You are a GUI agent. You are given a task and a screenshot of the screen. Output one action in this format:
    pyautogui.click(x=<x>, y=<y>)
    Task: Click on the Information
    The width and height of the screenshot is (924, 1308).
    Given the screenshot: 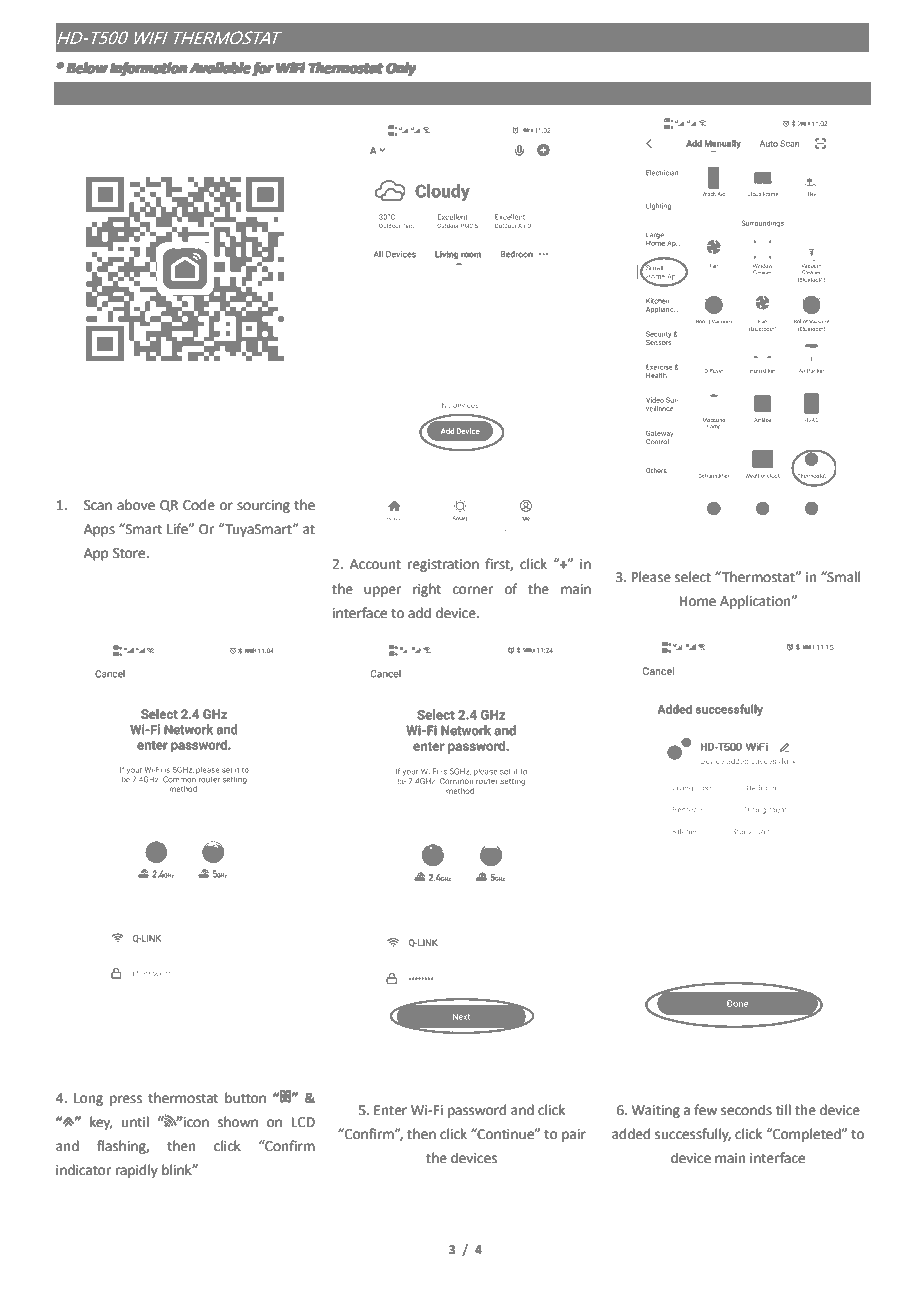 What is the action you would take?
    pyautogui.click(x=148, y=69)
